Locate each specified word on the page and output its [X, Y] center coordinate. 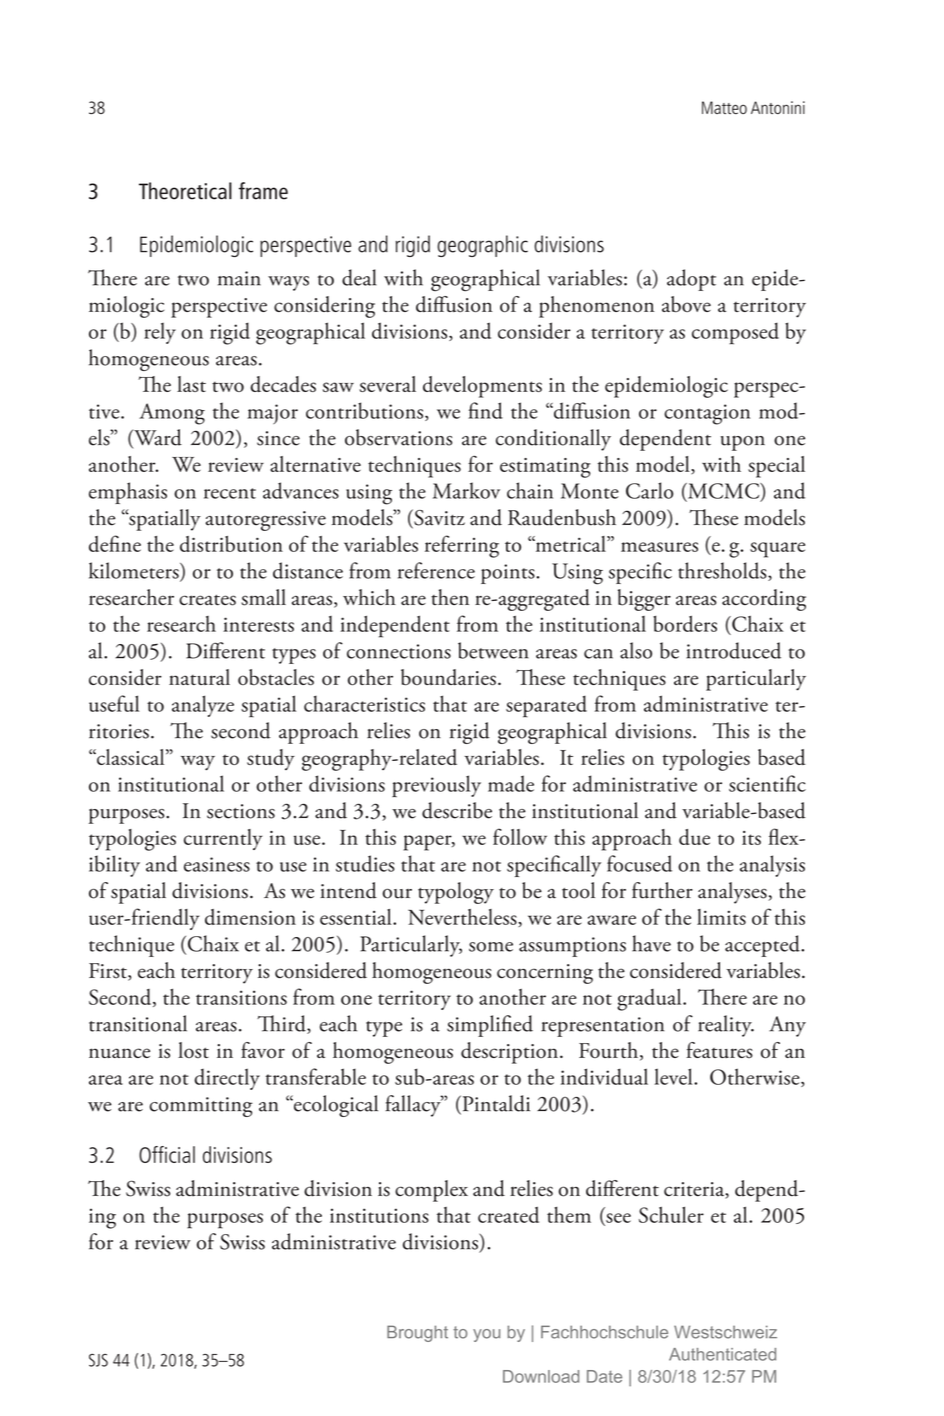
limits [721, 917]
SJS [98, 1360]
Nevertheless [463, 918]
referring [462, 546]
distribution [231, 544]
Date [604, 1376]
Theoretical [185, 191]
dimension [250, 917]
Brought [417, 1333]
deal [359, 277]
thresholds [723, 571]
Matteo [724, 107]
